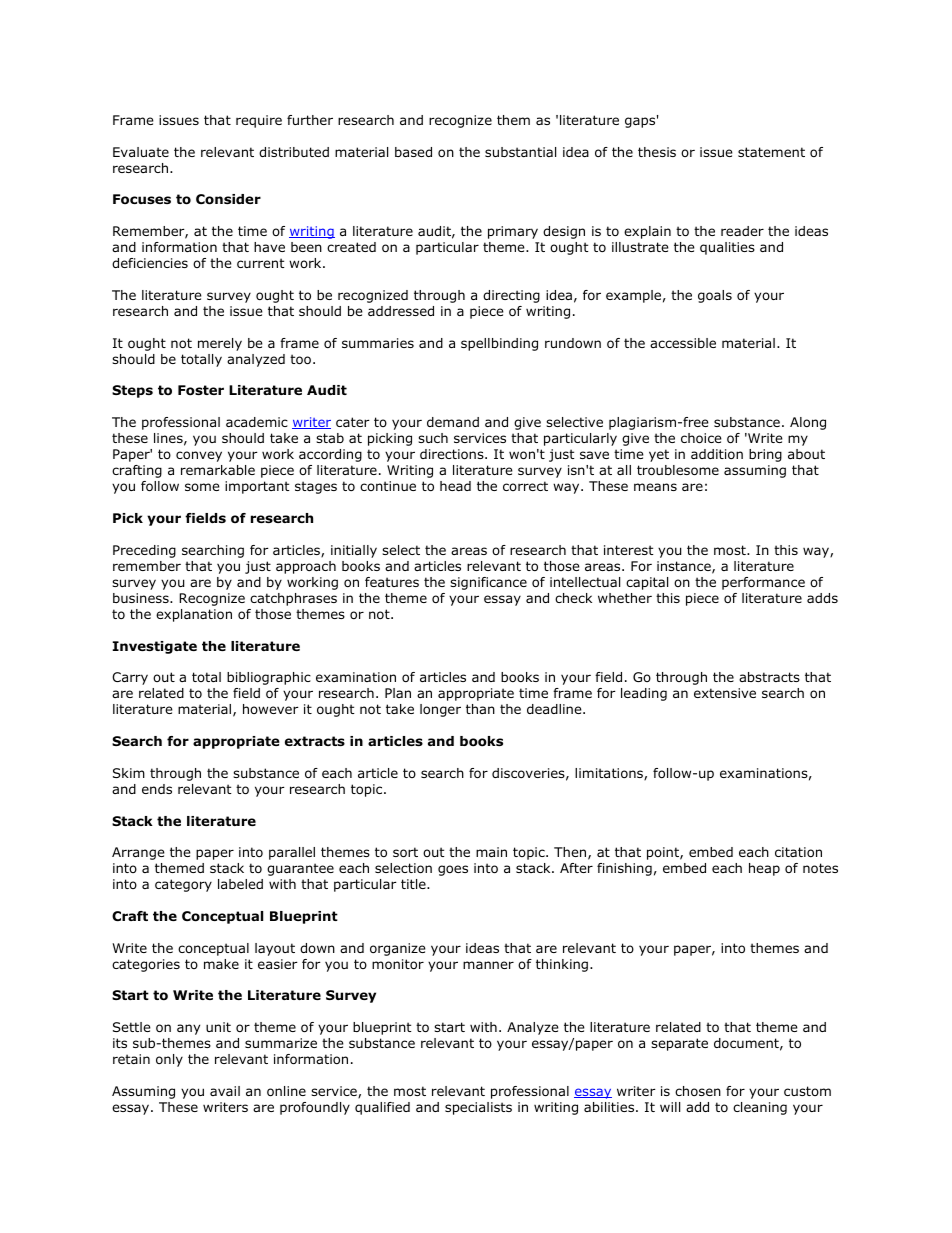 The width and height of the image is (952, 1233). I want to click on Foster, so click(201, 390).
